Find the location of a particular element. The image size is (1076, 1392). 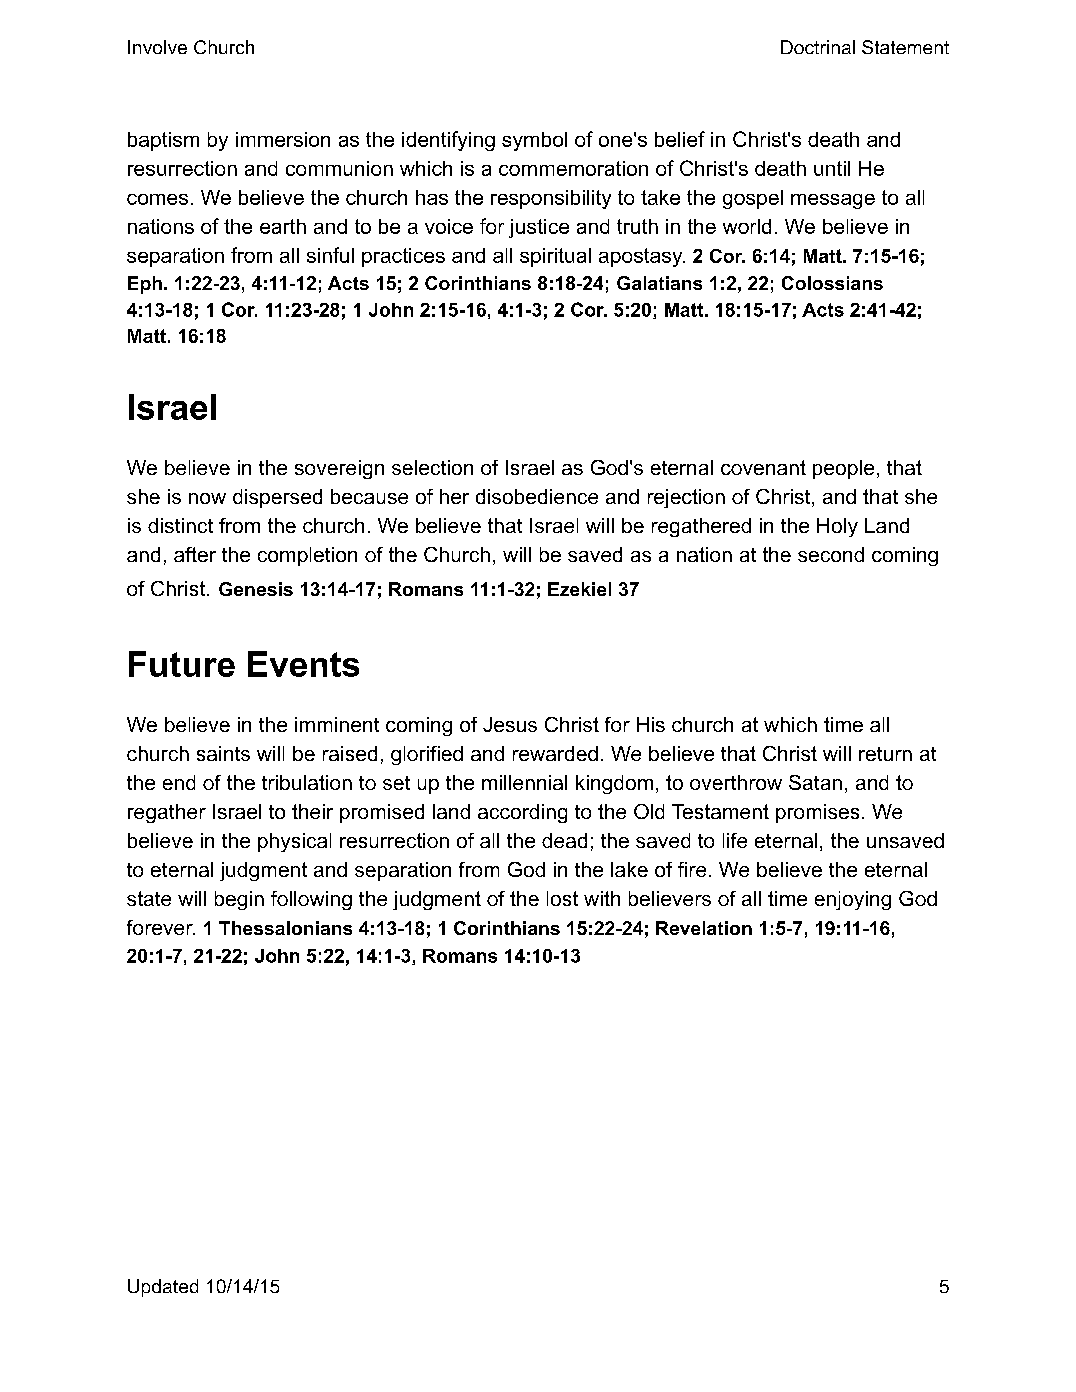

after is located at coordinates (195, 554).
